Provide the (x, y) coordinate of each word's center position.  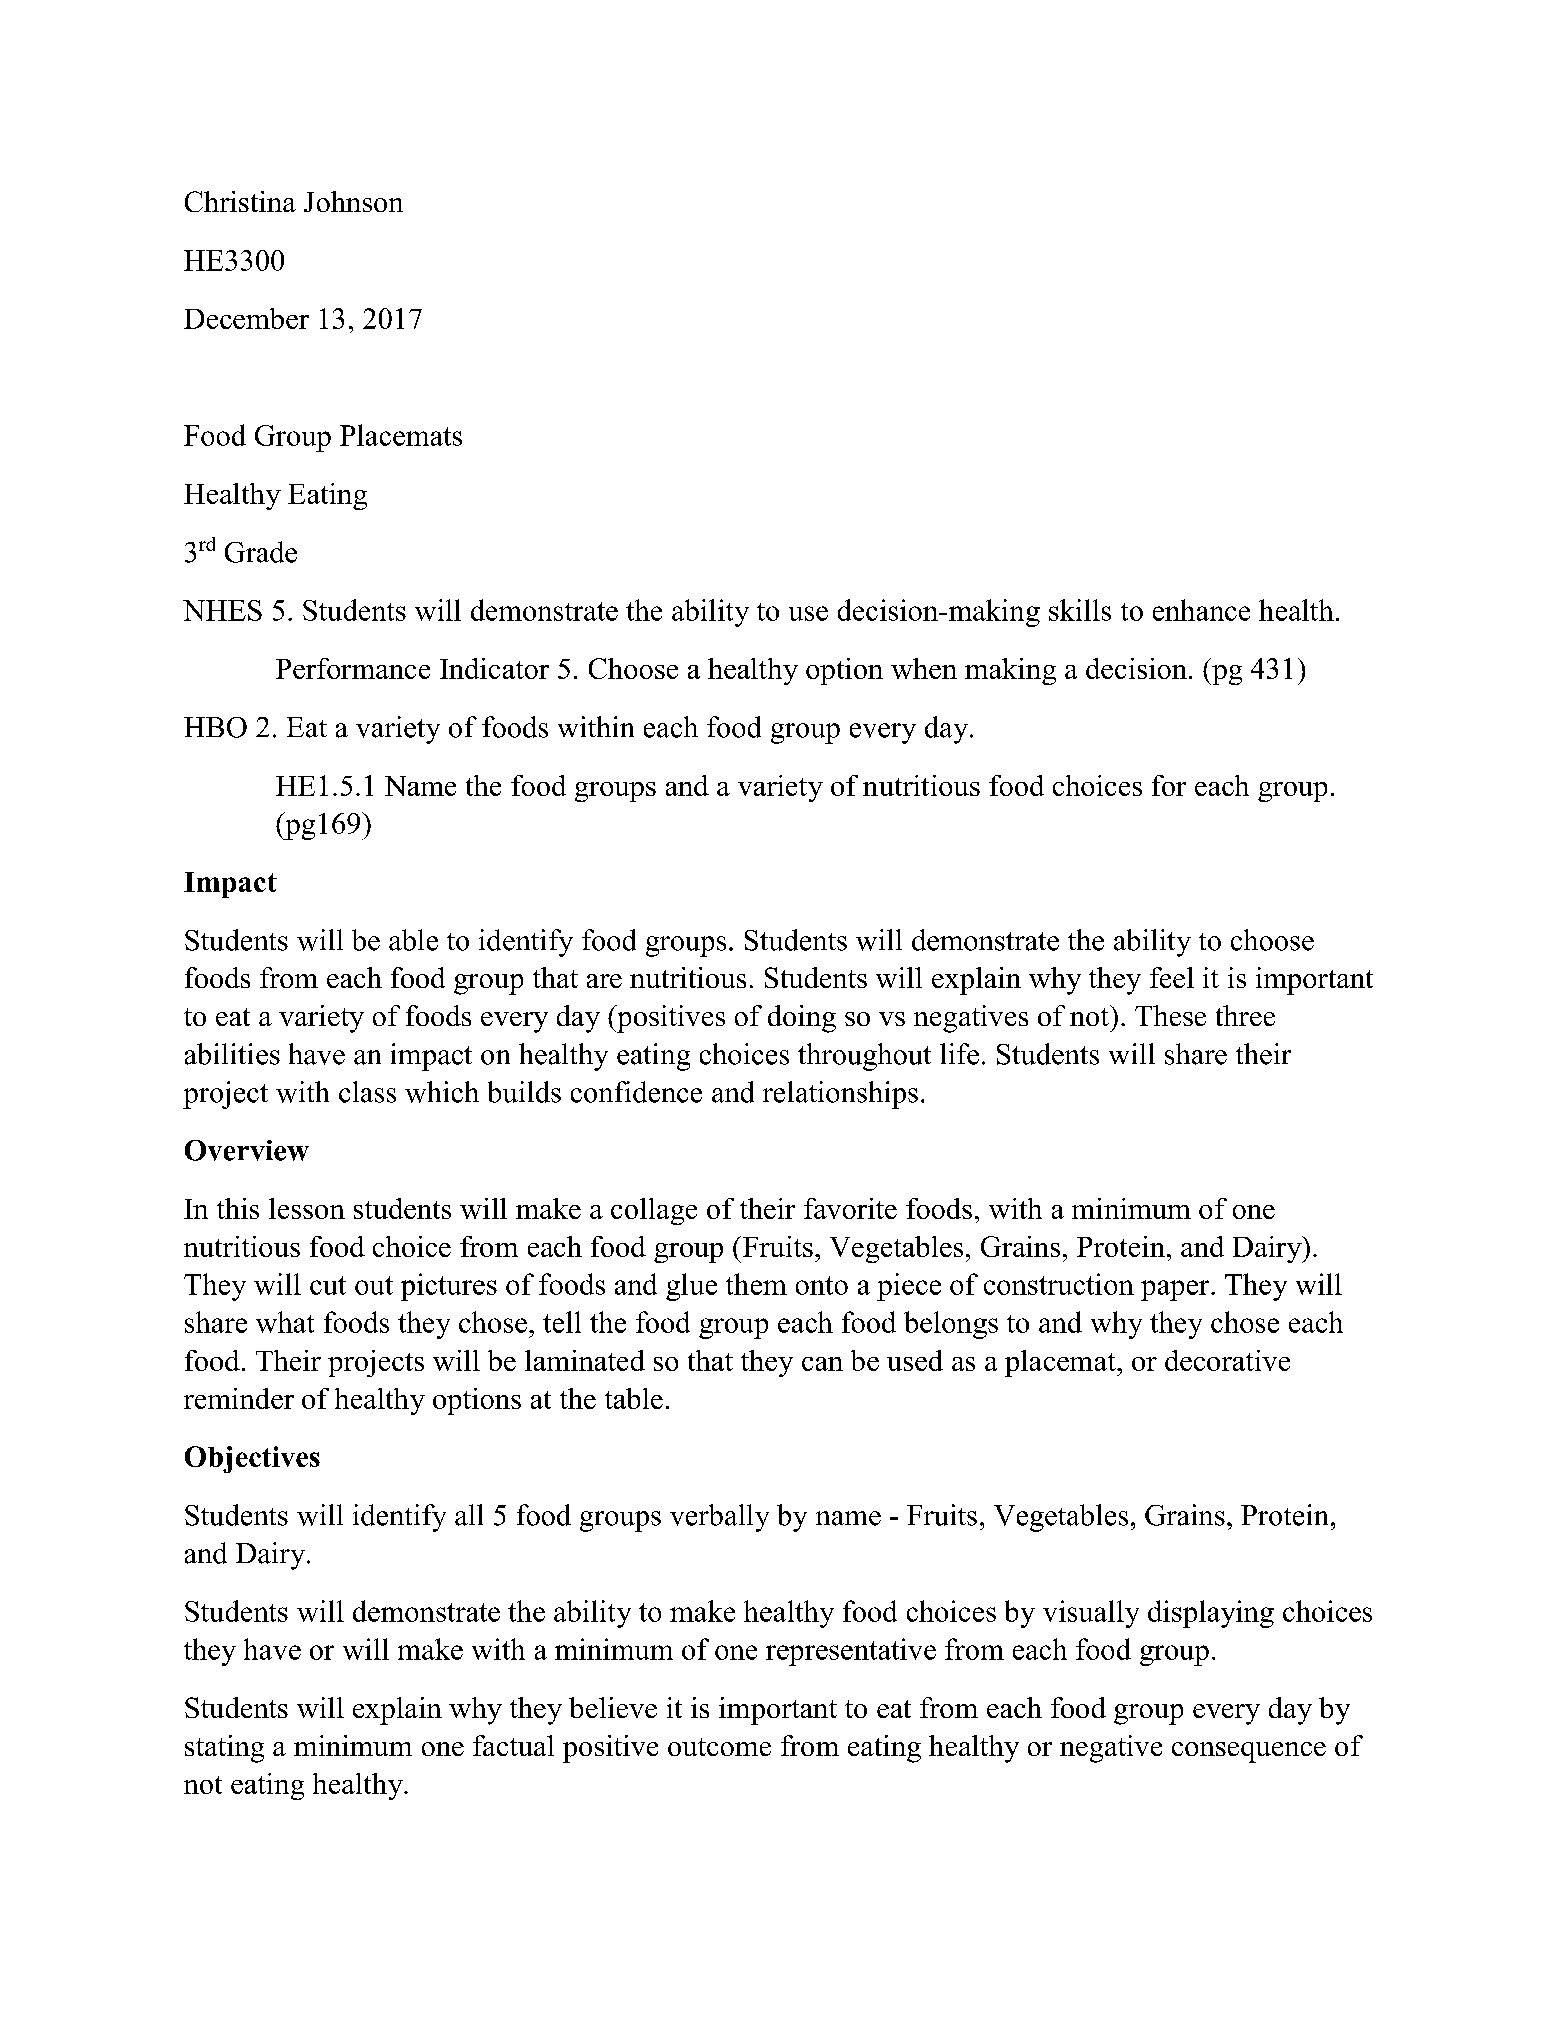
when (924, 668)
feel (1172, 977)
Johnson (353, 201)
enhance (1201, 610)
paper (1176, 1290)
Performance (353, 668)
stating (224, 1749)
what (285, 1322)
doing (802, 1019)
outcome (719, 1747)
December (246, 318)
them (756, 1284)
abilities (232, 1054)
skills (1080, 610)
